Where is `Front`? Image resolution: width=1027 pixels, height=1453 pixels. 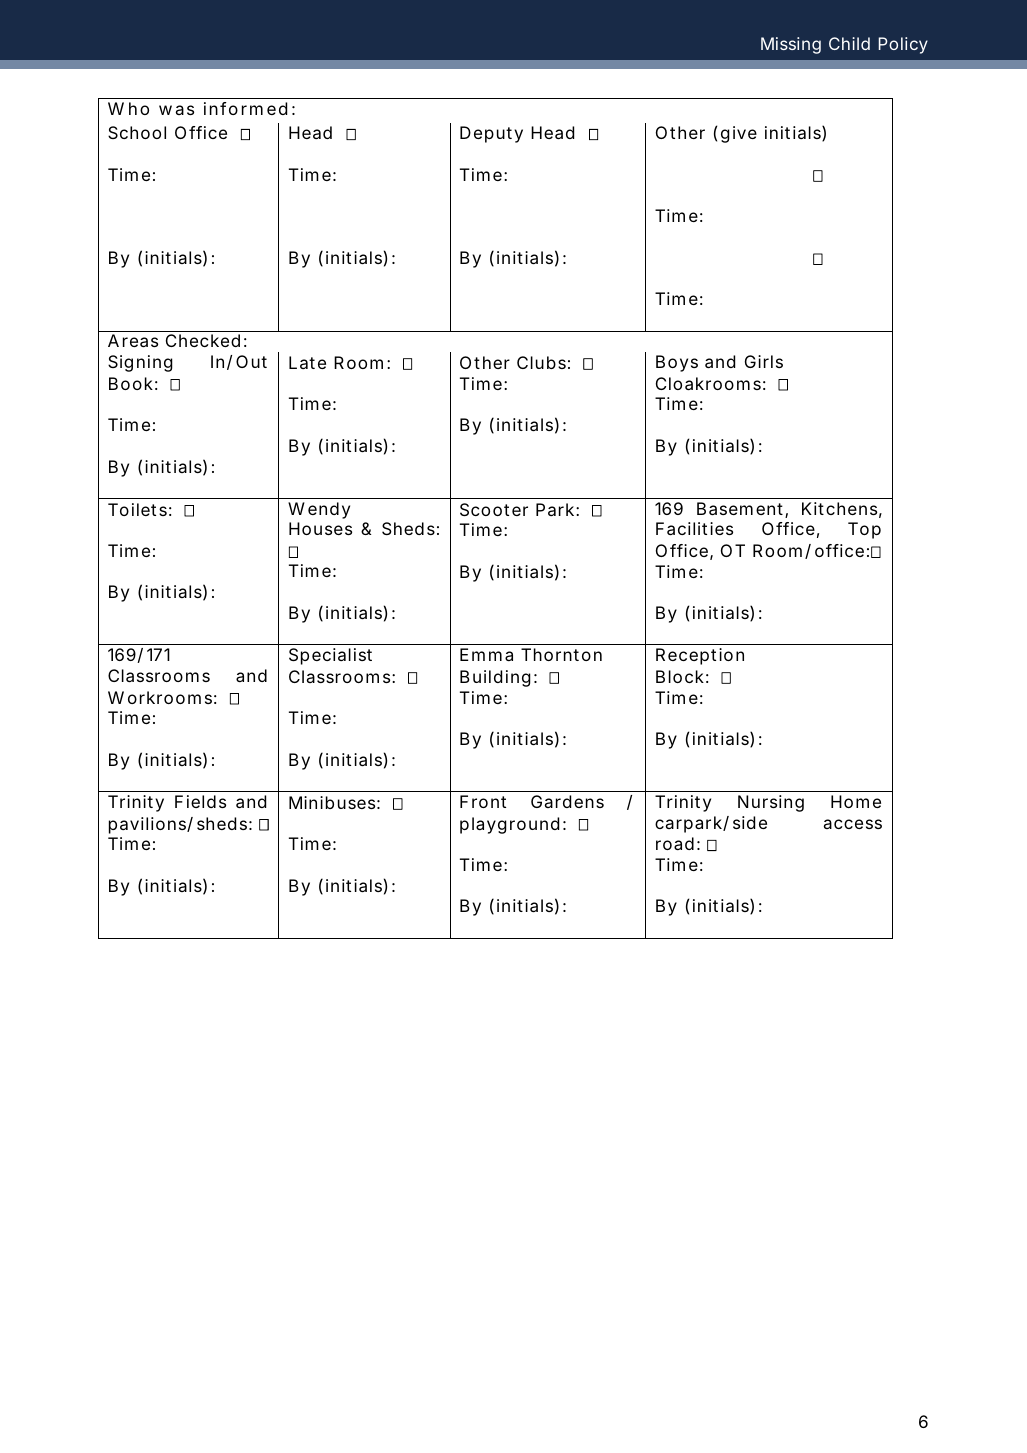
Front is located at coordinates (483, 801).
